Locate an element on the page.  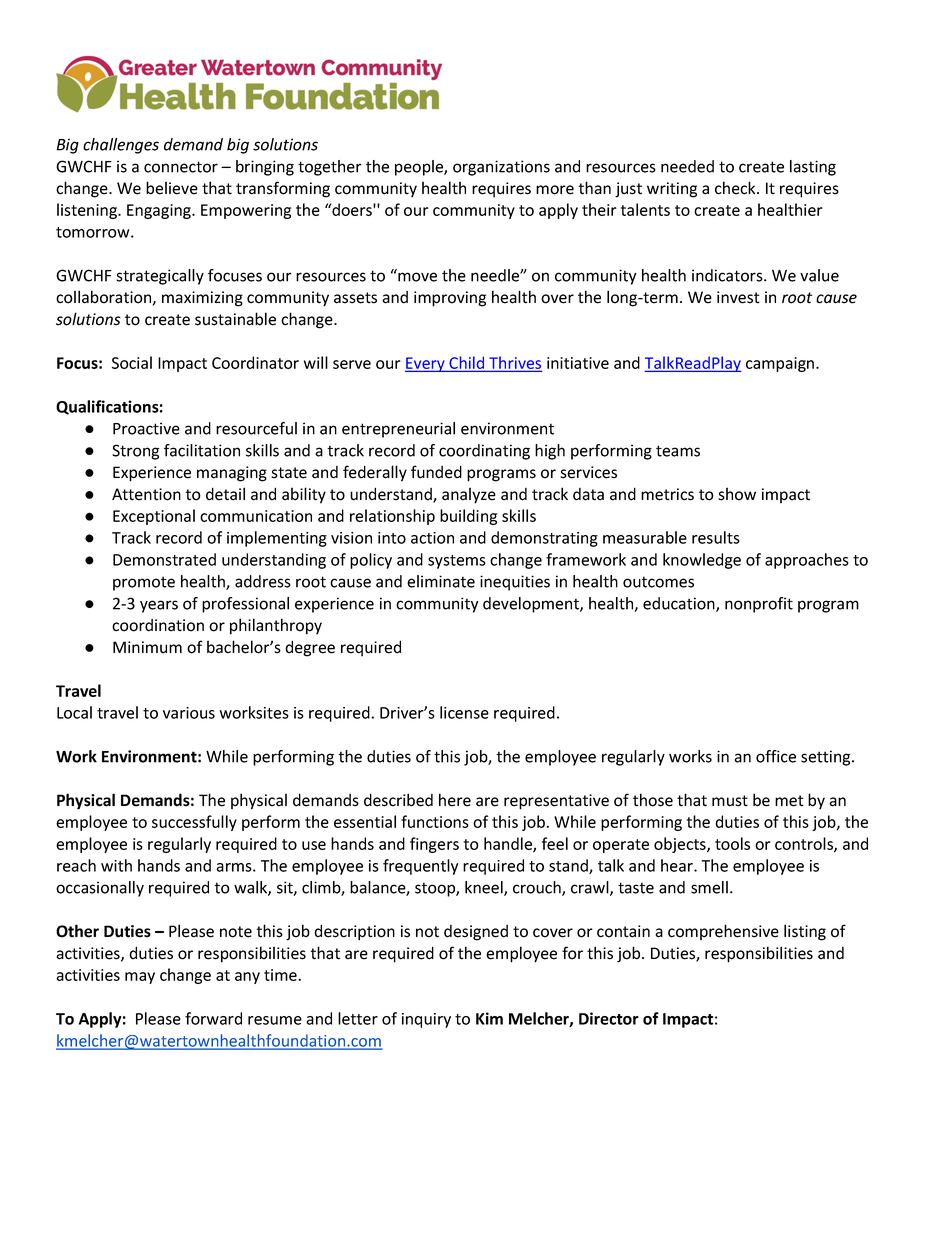
may is located at coordinates (140, 978).
